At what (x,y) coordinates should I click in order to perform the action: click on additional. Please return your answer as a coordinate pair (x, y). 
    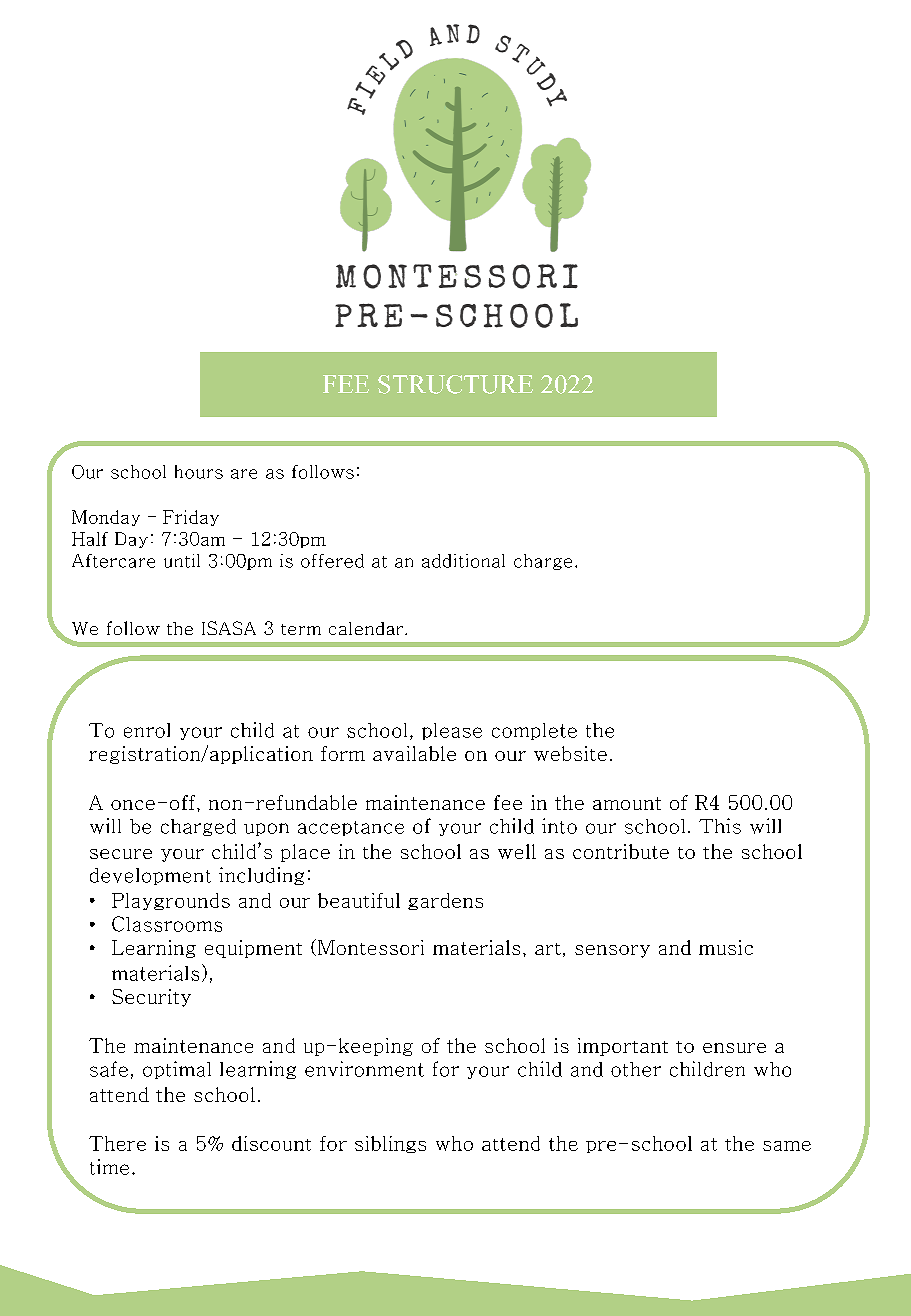
    Looking at the image, I should click on (463, 561).
